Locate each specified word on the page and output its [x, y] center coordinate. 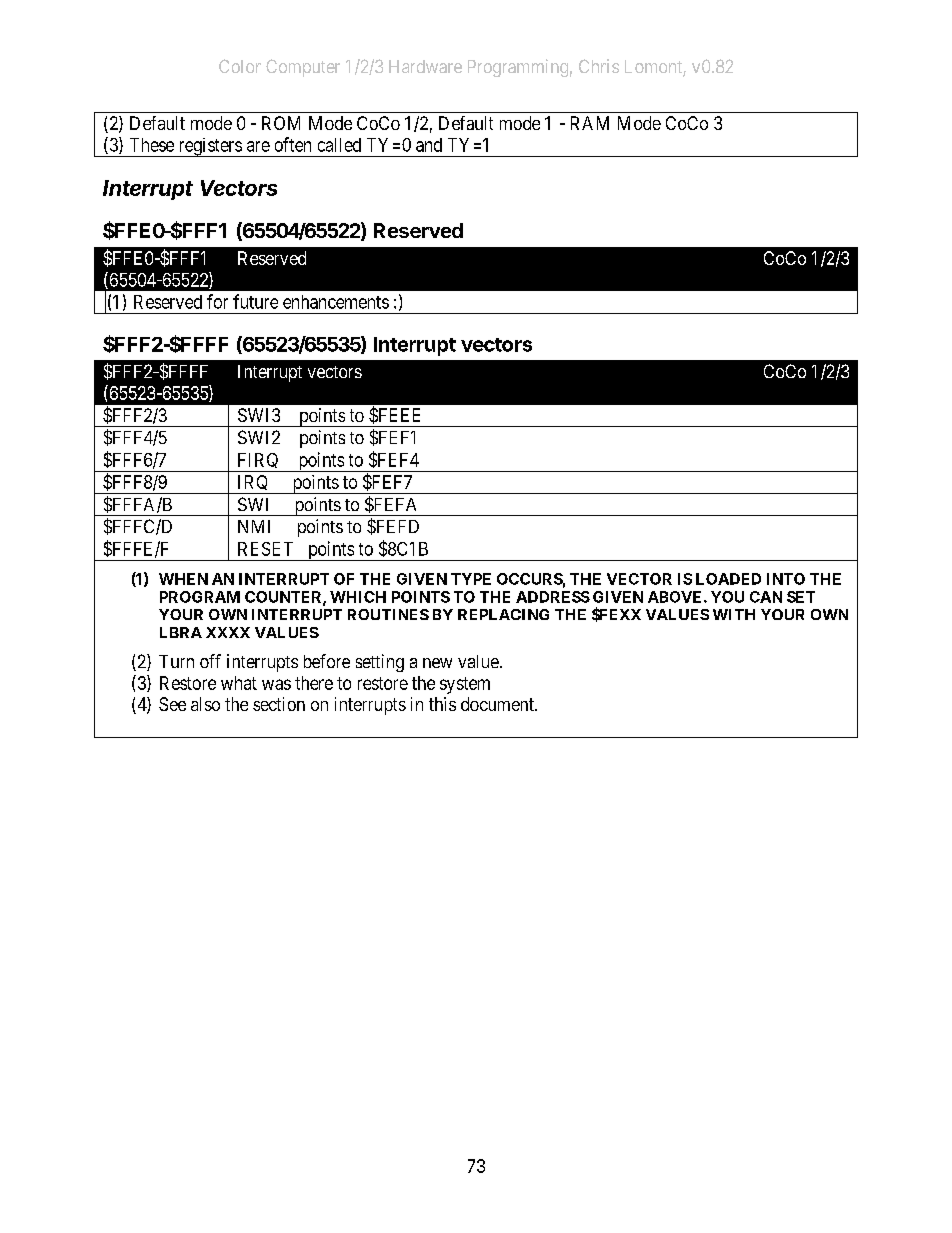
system [465, 685]
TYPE [471, 579]
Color [240, 66]
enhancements [336, 302]
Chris [599, 66]
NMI [254, 526]
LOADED [728, 579]
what [239, 683]
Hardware [425, 66]
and [429, 145]
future [255, 301]
